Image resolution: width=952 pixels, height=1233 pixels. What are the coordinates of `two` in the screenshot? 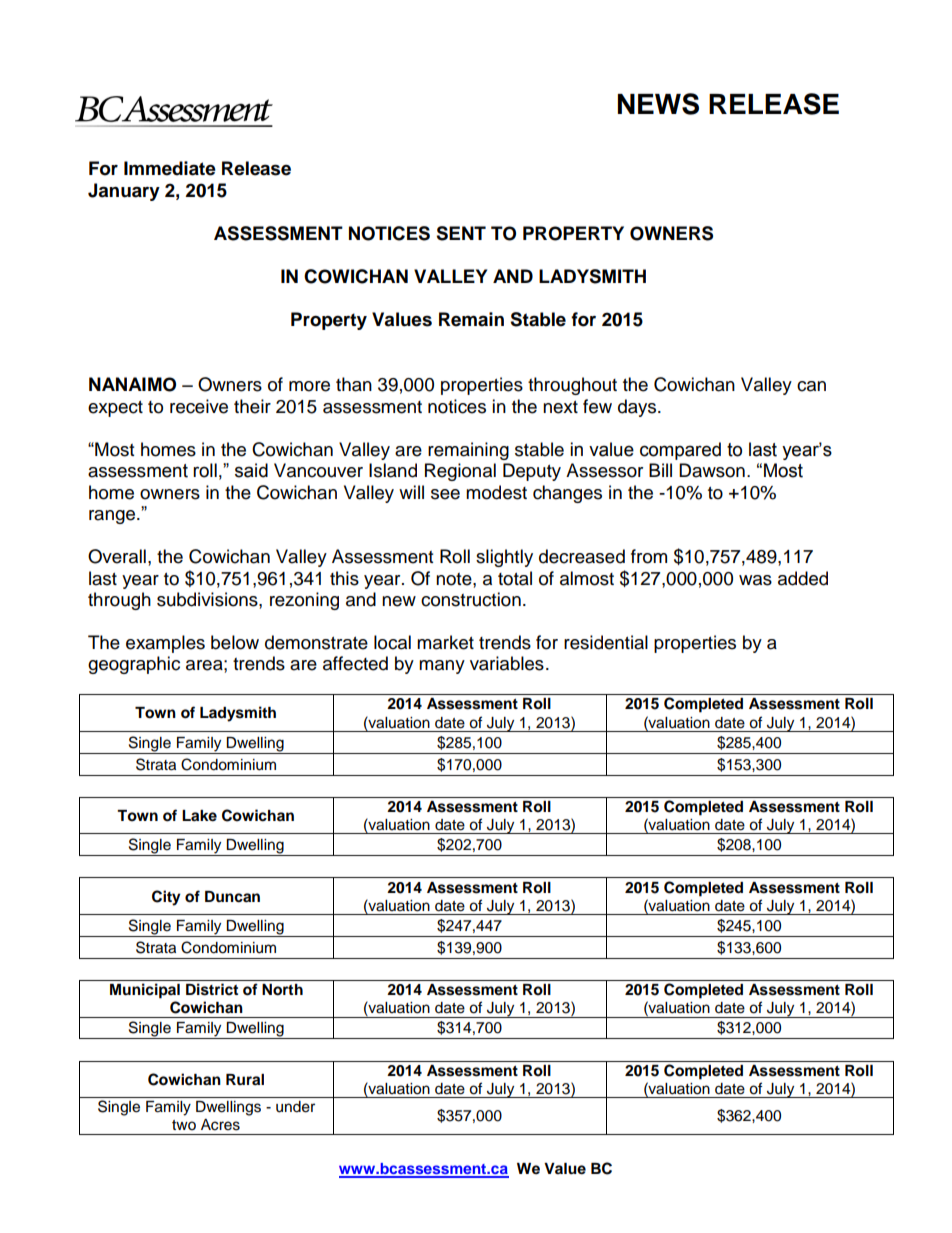 It's located at (184, 1125).
